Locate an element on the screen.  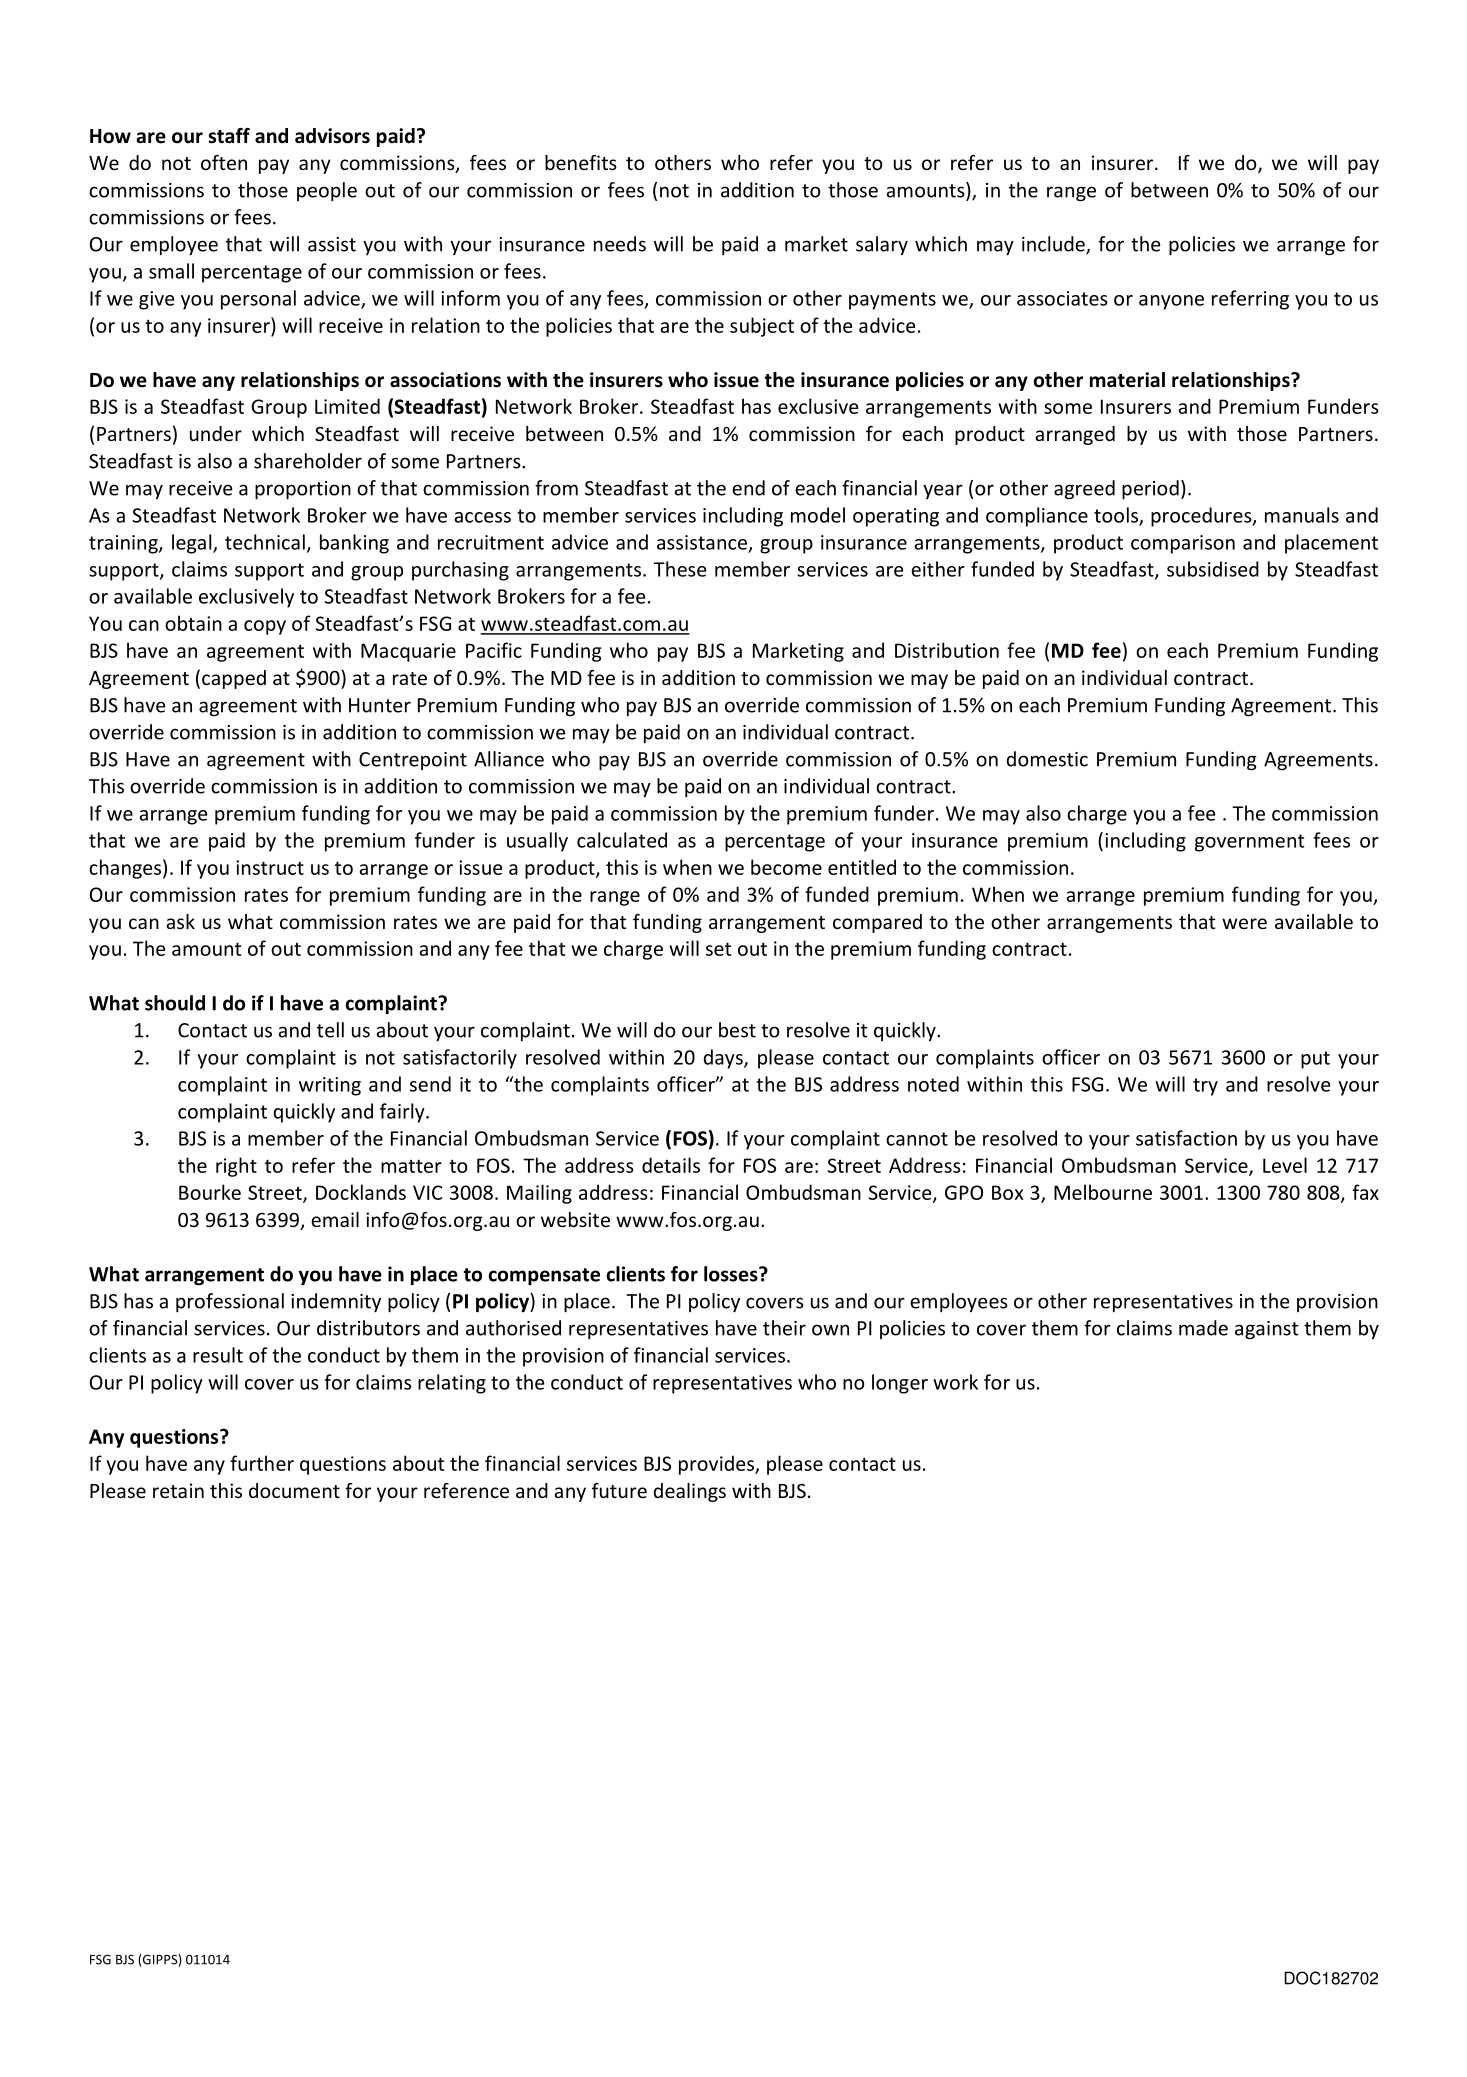
include is located at coordinates (1054, 245).
